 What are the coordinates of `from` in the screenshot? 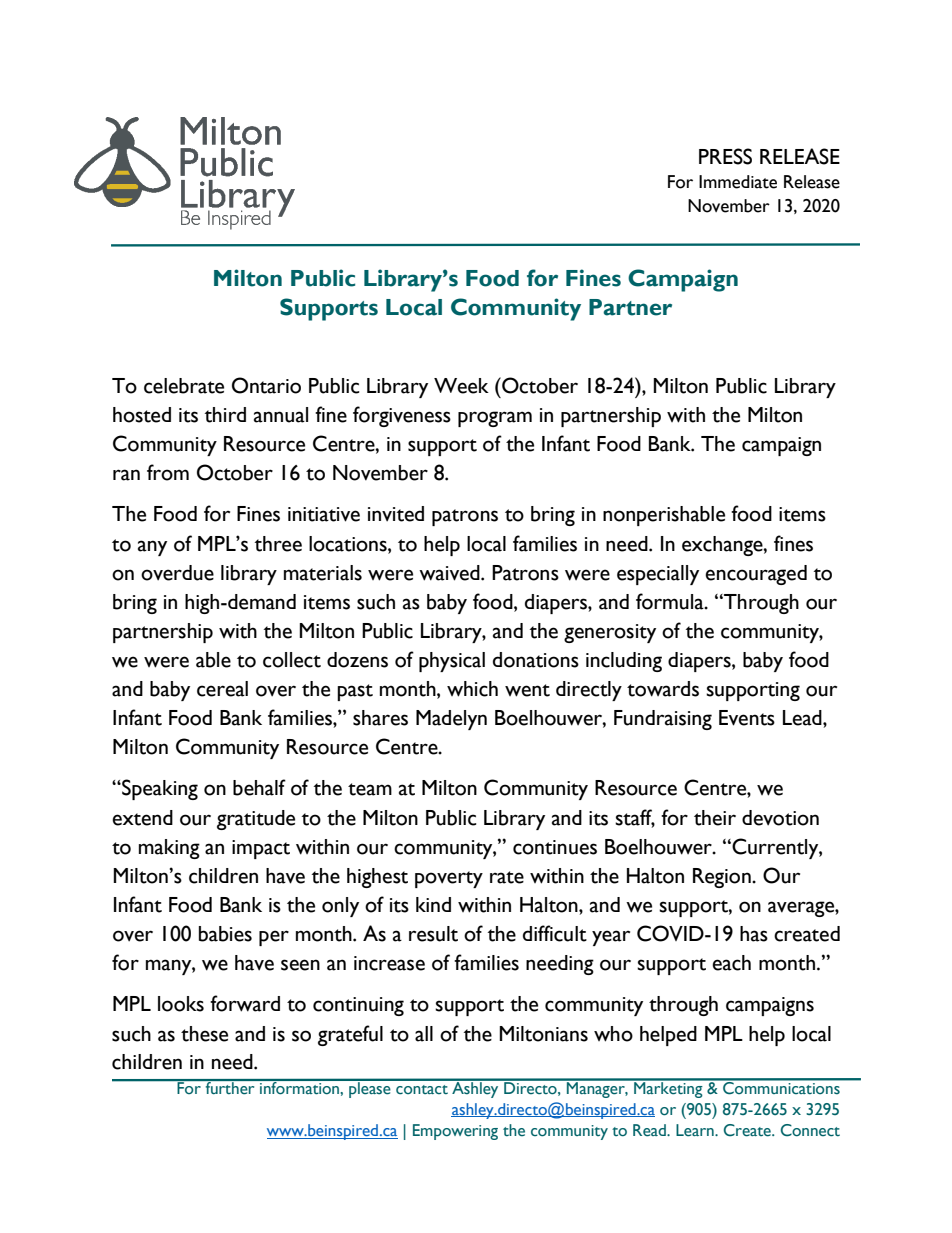 It's located at (168, 472).
